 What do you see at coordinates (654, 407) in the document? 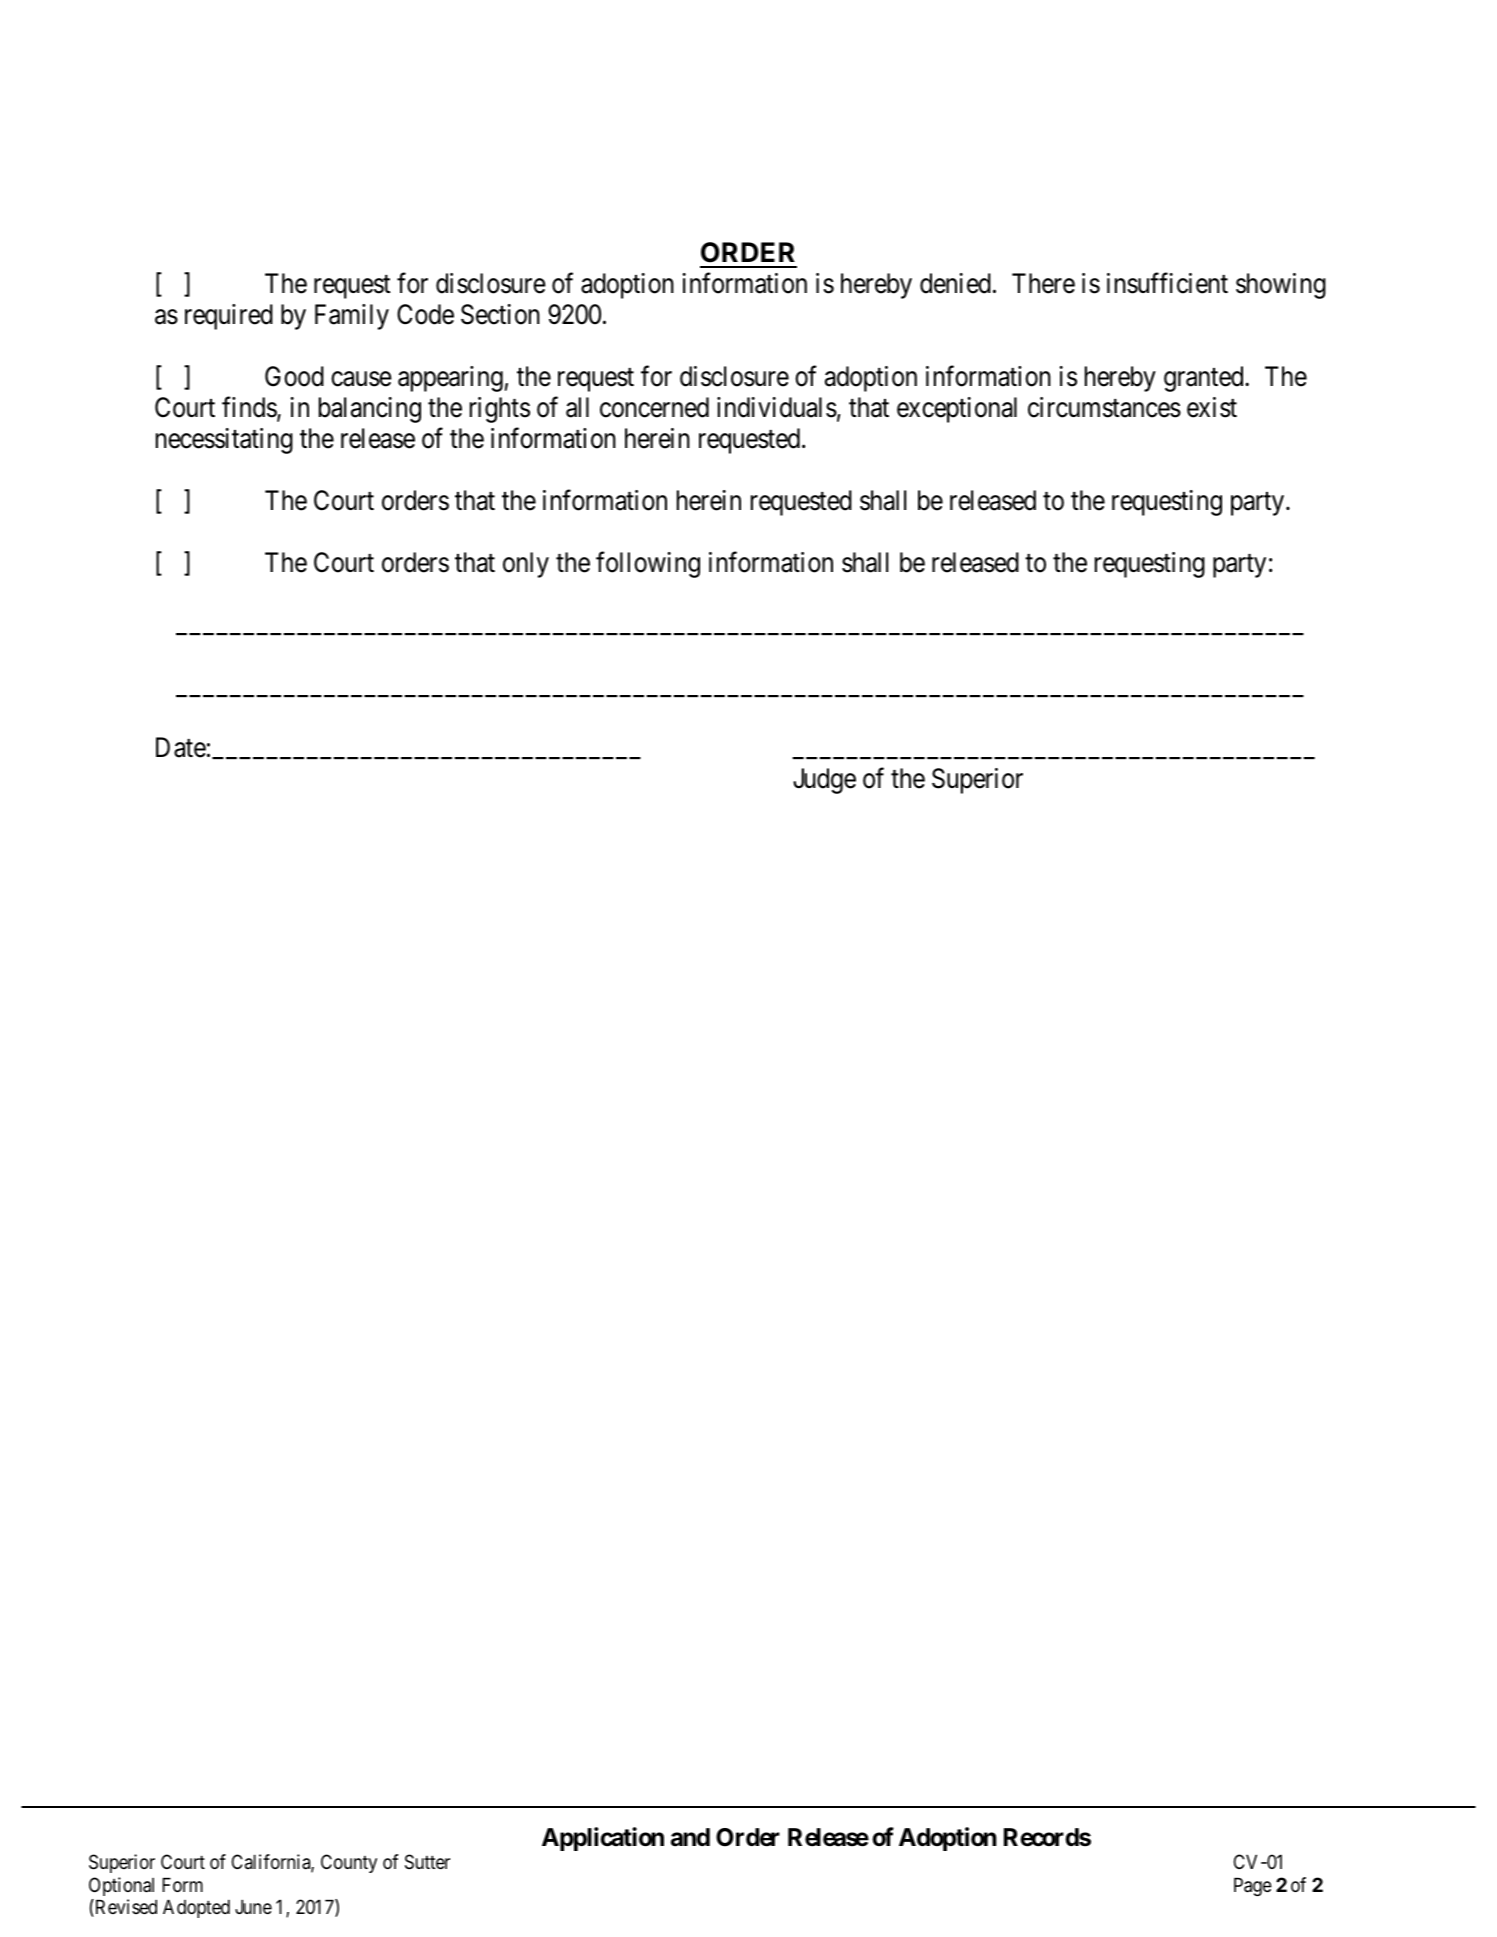
I see `concerned` at bounding box center [654, 407].
